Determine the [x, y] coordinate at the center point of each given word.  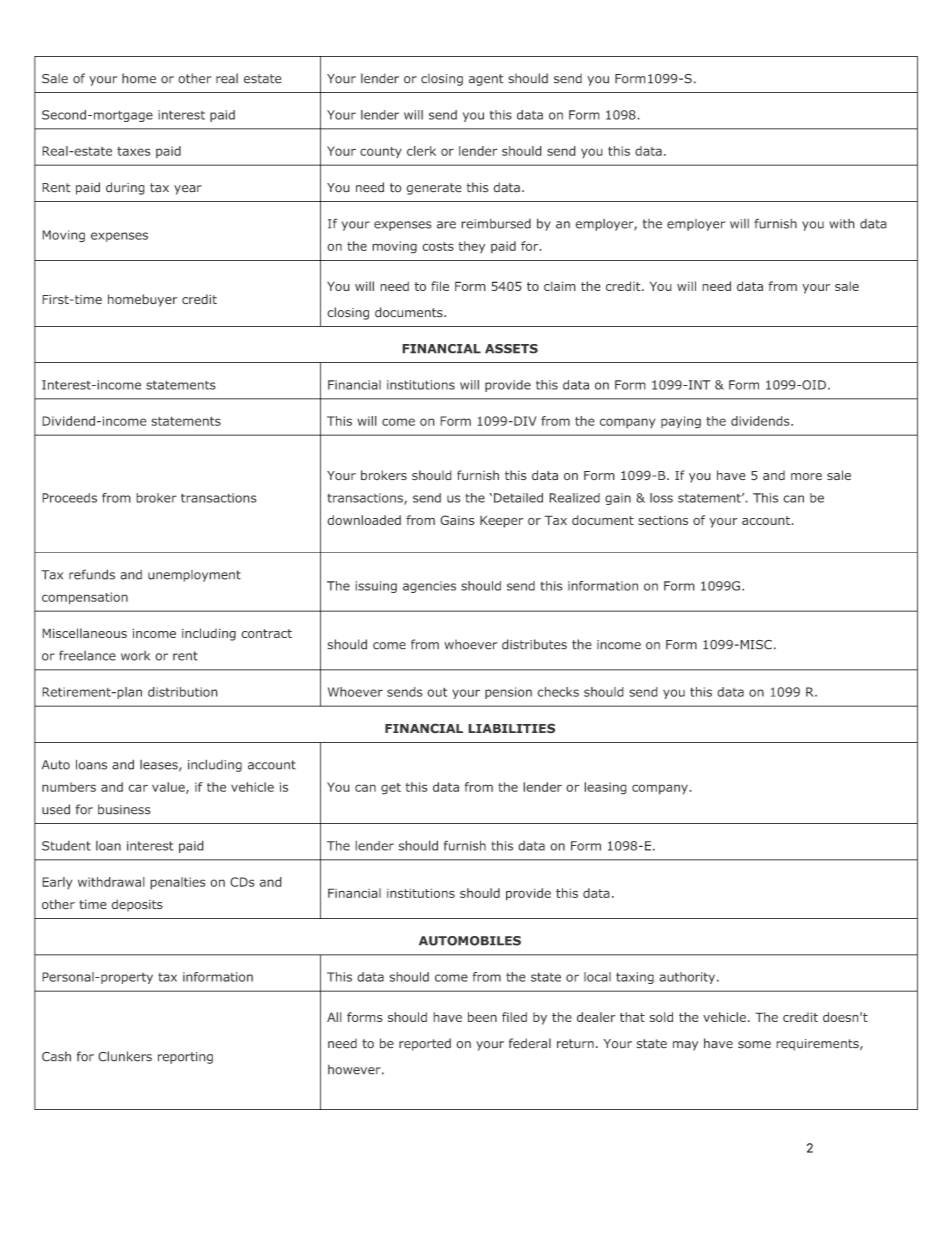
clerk [421, 151]
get [391, 789]
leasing [605, 788]
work [135, 656]
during [125, 188]
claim [560, 286]
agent [486, 80]
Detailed [518, 498]
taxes [134, 151]
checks [558, 692]
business [124, 809]
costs [438, 246]
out [437, 692]
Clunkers [125, 1056]
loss [661, 498]
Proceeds [69, 498]
